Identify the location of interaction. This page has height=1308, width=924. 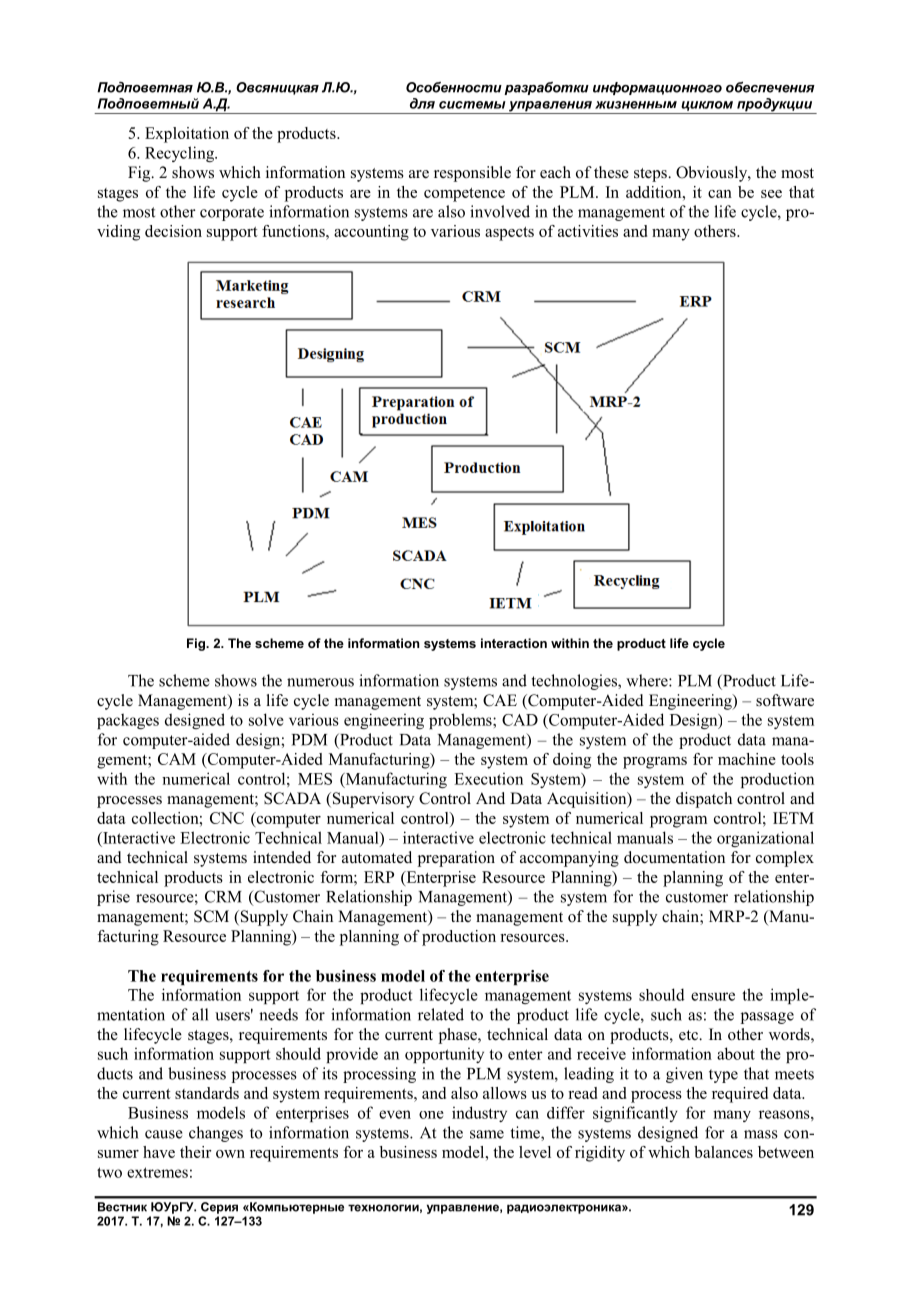
(514, 643).
